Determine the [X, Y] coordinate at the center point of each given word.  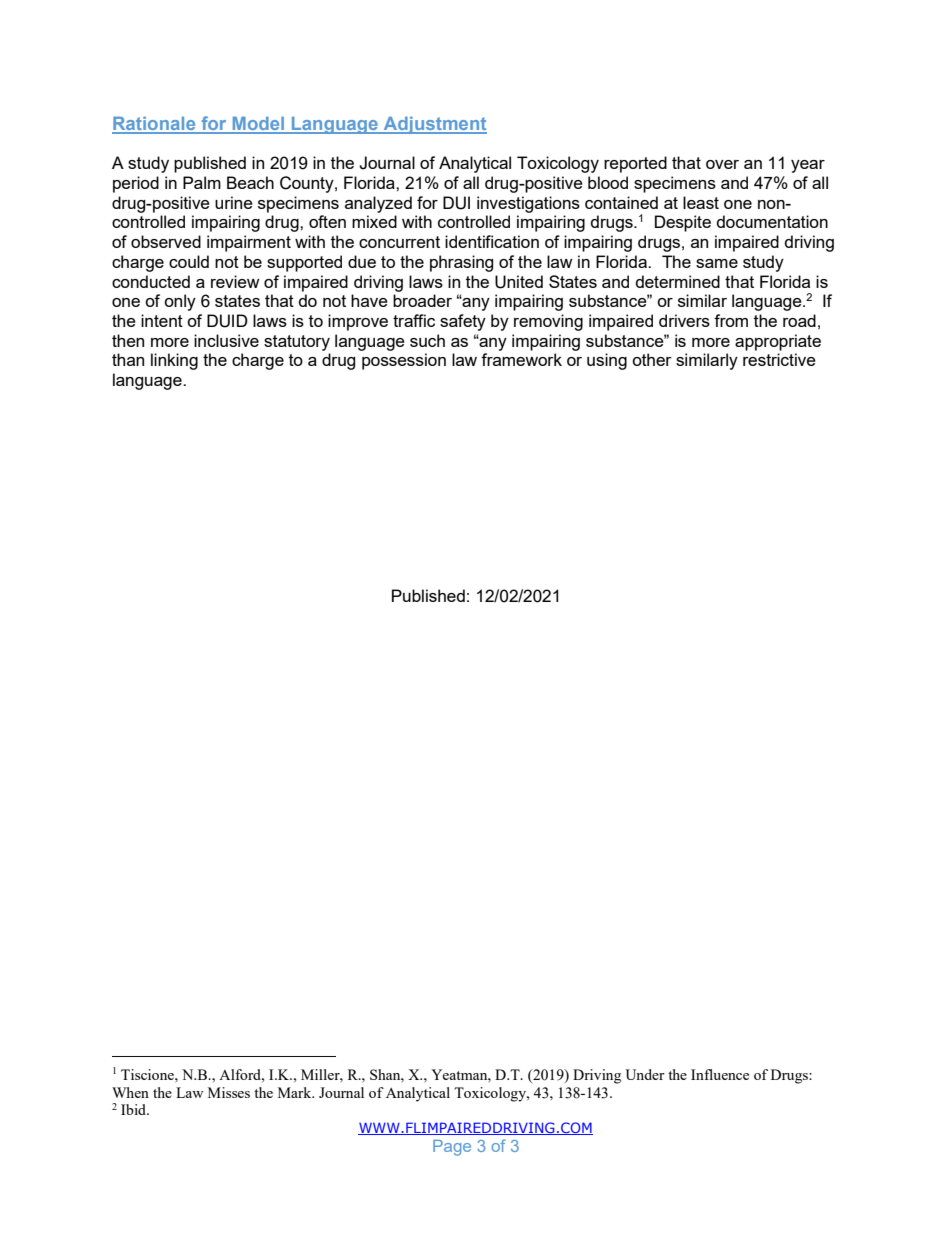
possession [404, 361]
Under [645, 1074]
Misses [229, 1092]
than [128, 359]
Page [452, 1148]
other [652, 359]
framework [521, 359]
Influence [720, 1074]
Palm [202, 182]
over [722, 164]
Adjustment [434, 125]
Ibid [135, 1109]
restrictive [779, 359]
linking [174, 361]
